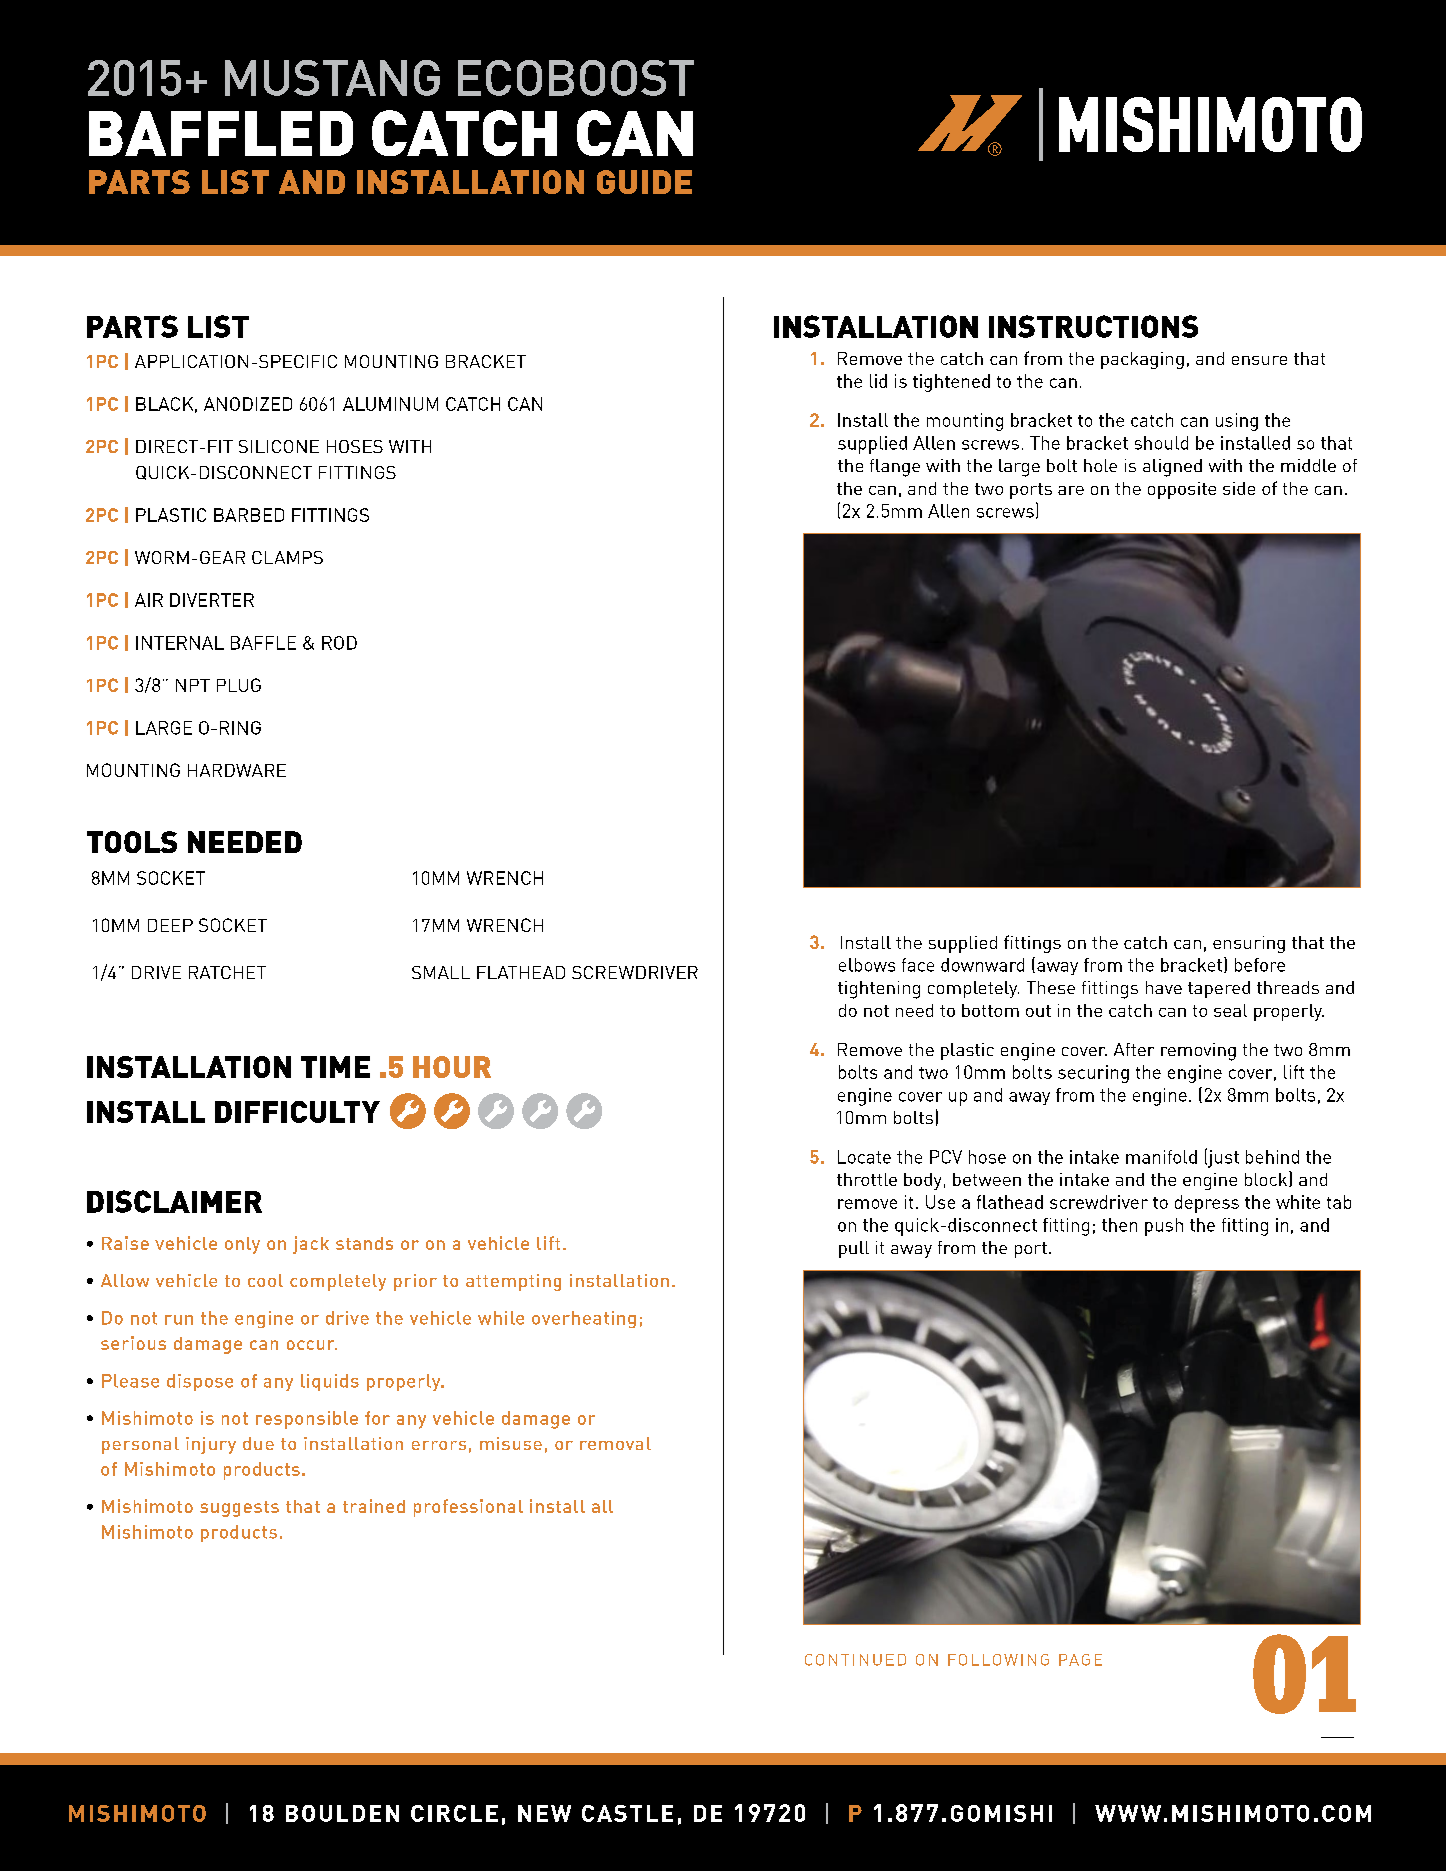 This document has width=1446, height=1871. I want to click on only, so click(242, 1245).
